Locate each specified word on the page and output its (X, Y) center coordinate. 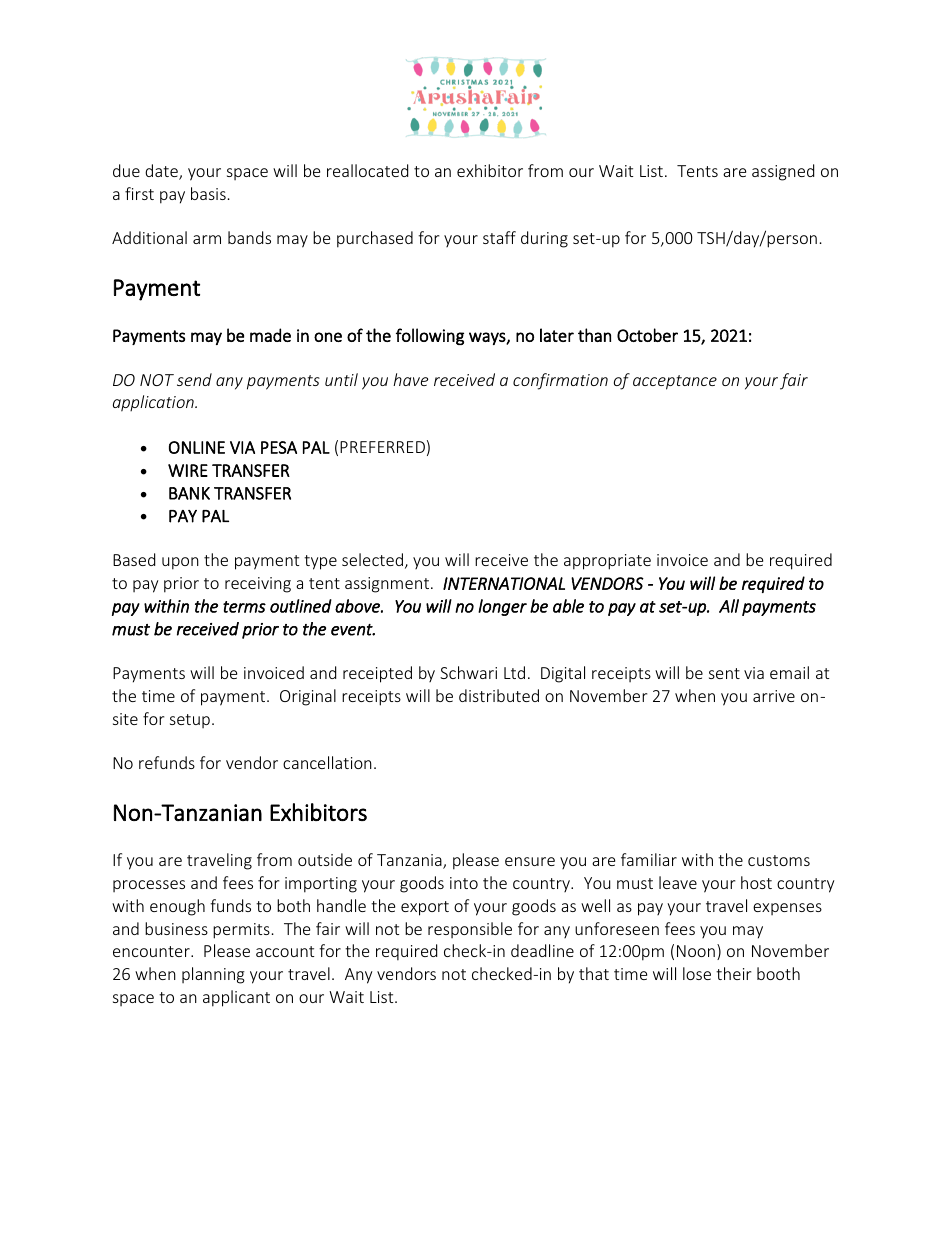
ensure (530, 861)
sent (724, 673)
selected (372, 559)
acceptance (675, 382)
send (194, 379)
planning (213, 975)
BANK (189, 493)
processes (149, 886)
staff (499, 237)
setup (190, 721)
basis (208, 193)
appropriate (607, 562)
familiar (649, 859)
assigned (783, 172)
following (430, 336)
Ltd (514, 672)
